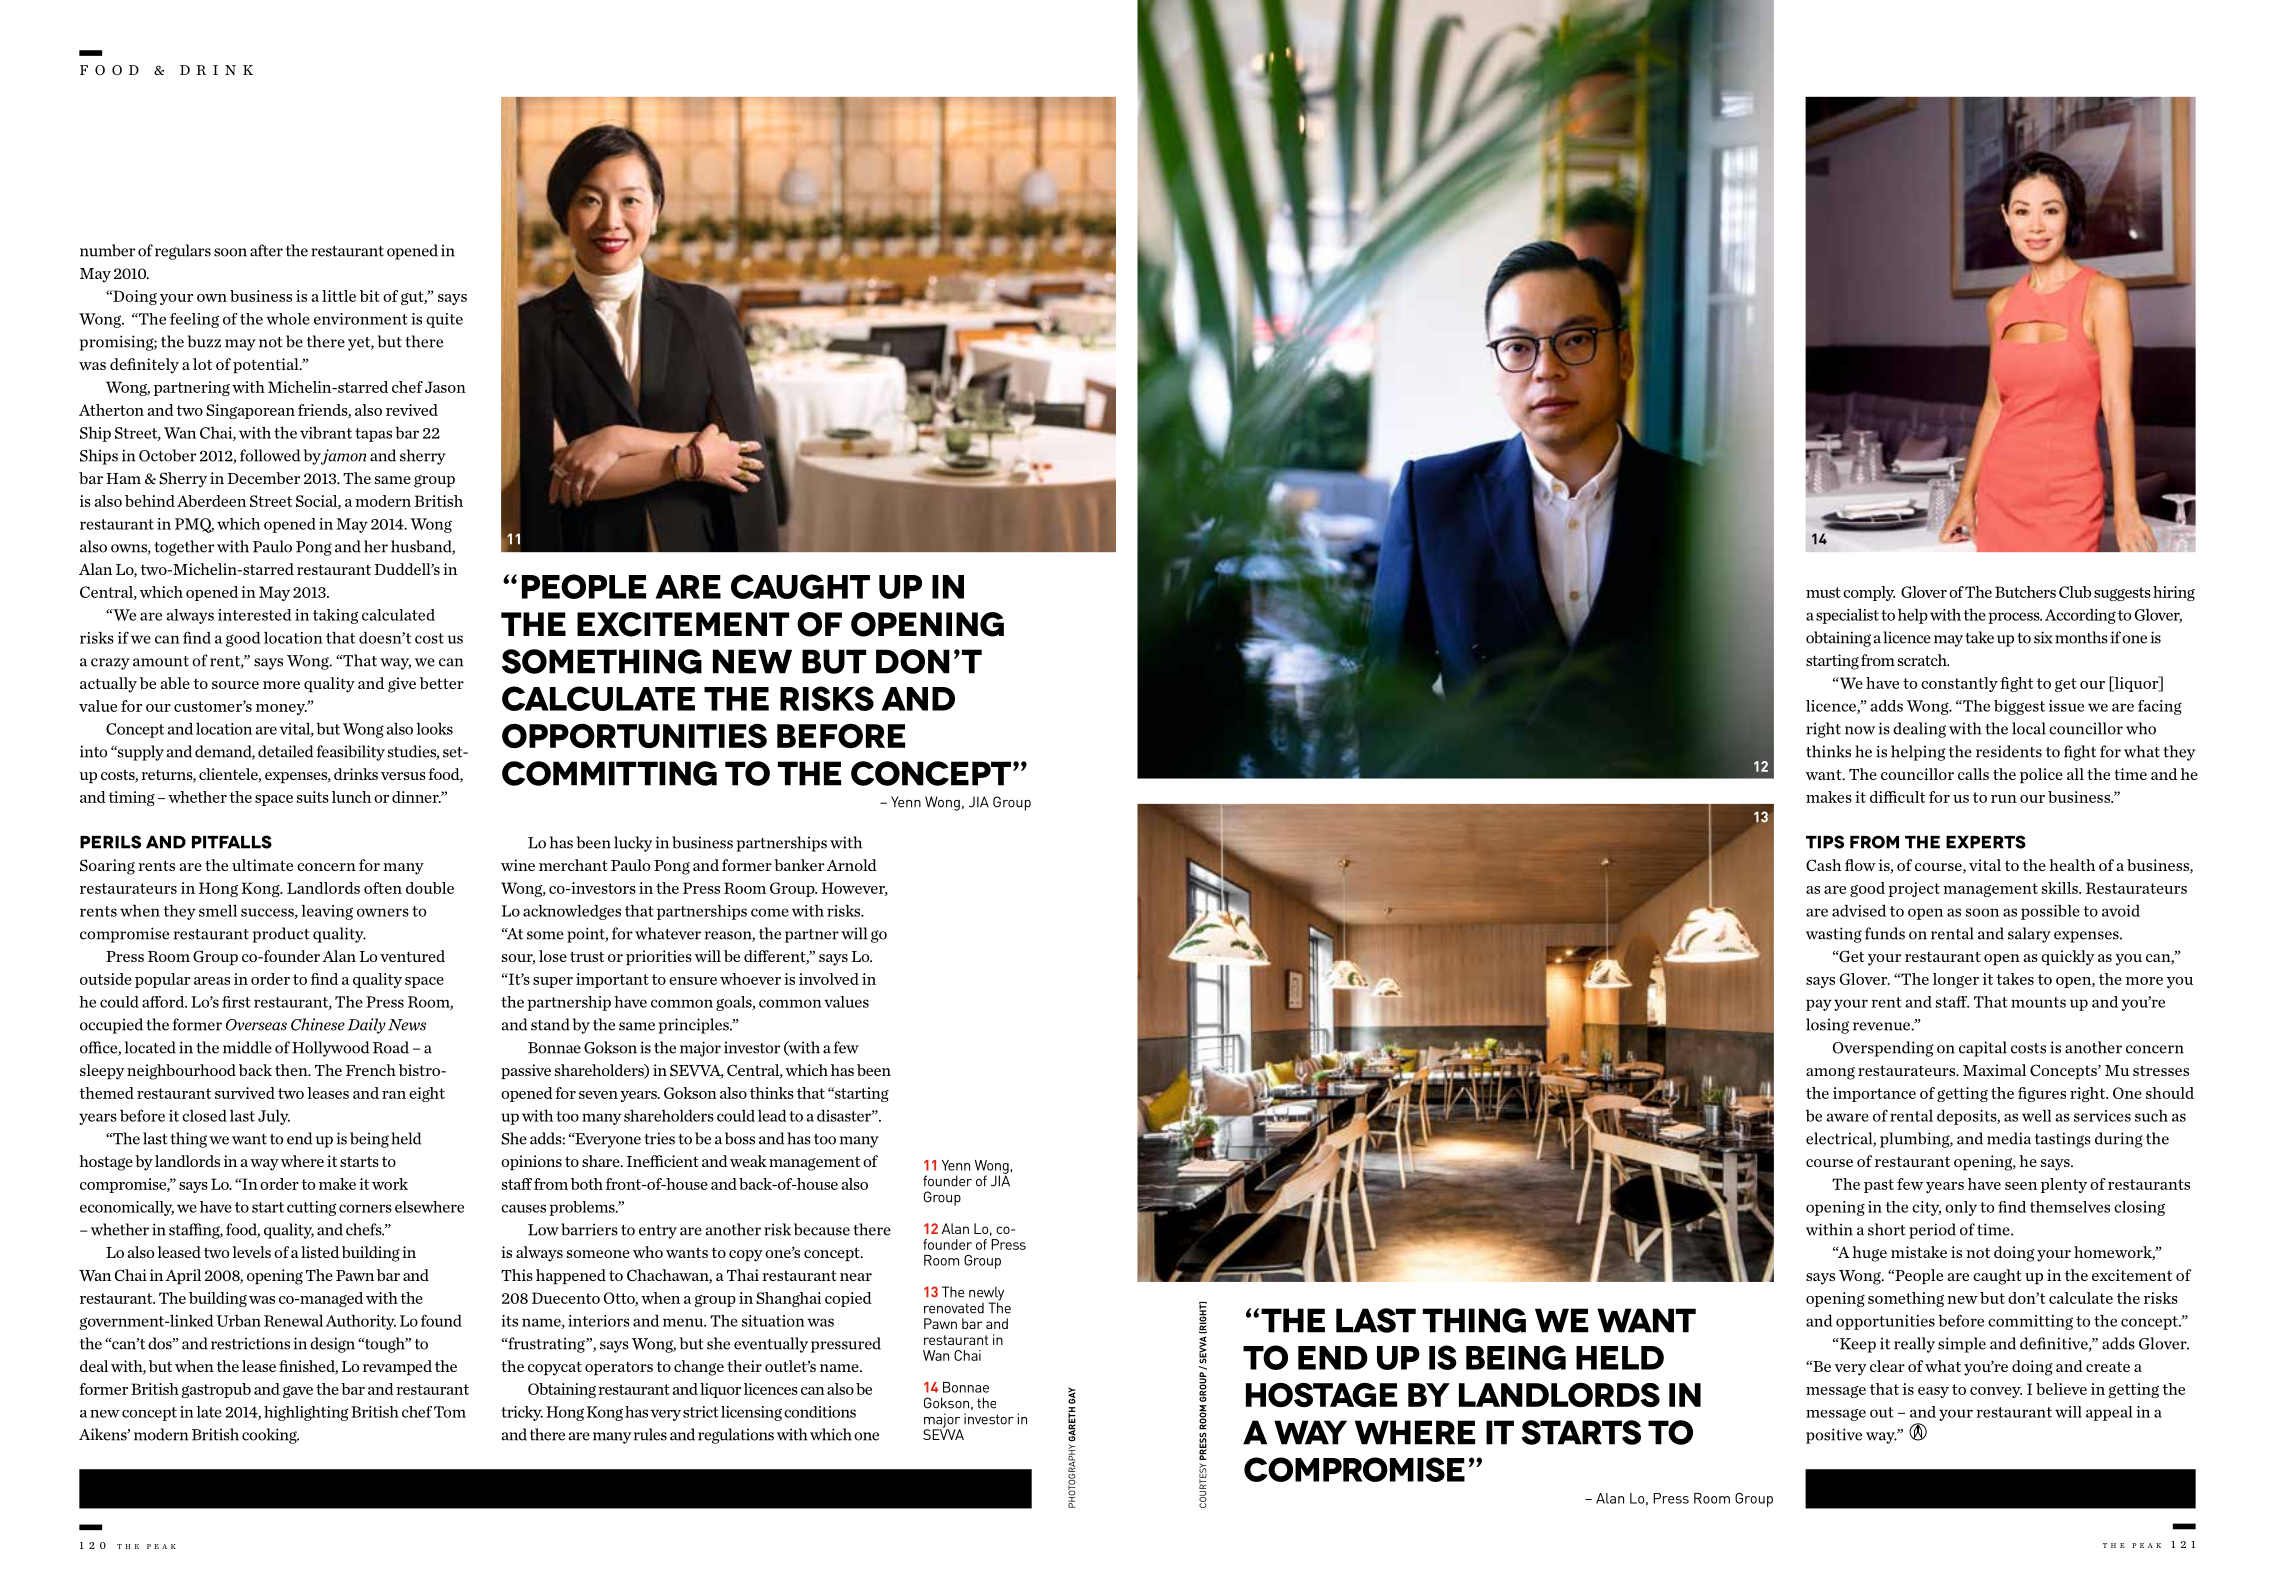 This image has height=1587, width=2275. What do you see at coordinates (298, 1392) in the image?
I see `gave` at bounding box center [298, 1392].
